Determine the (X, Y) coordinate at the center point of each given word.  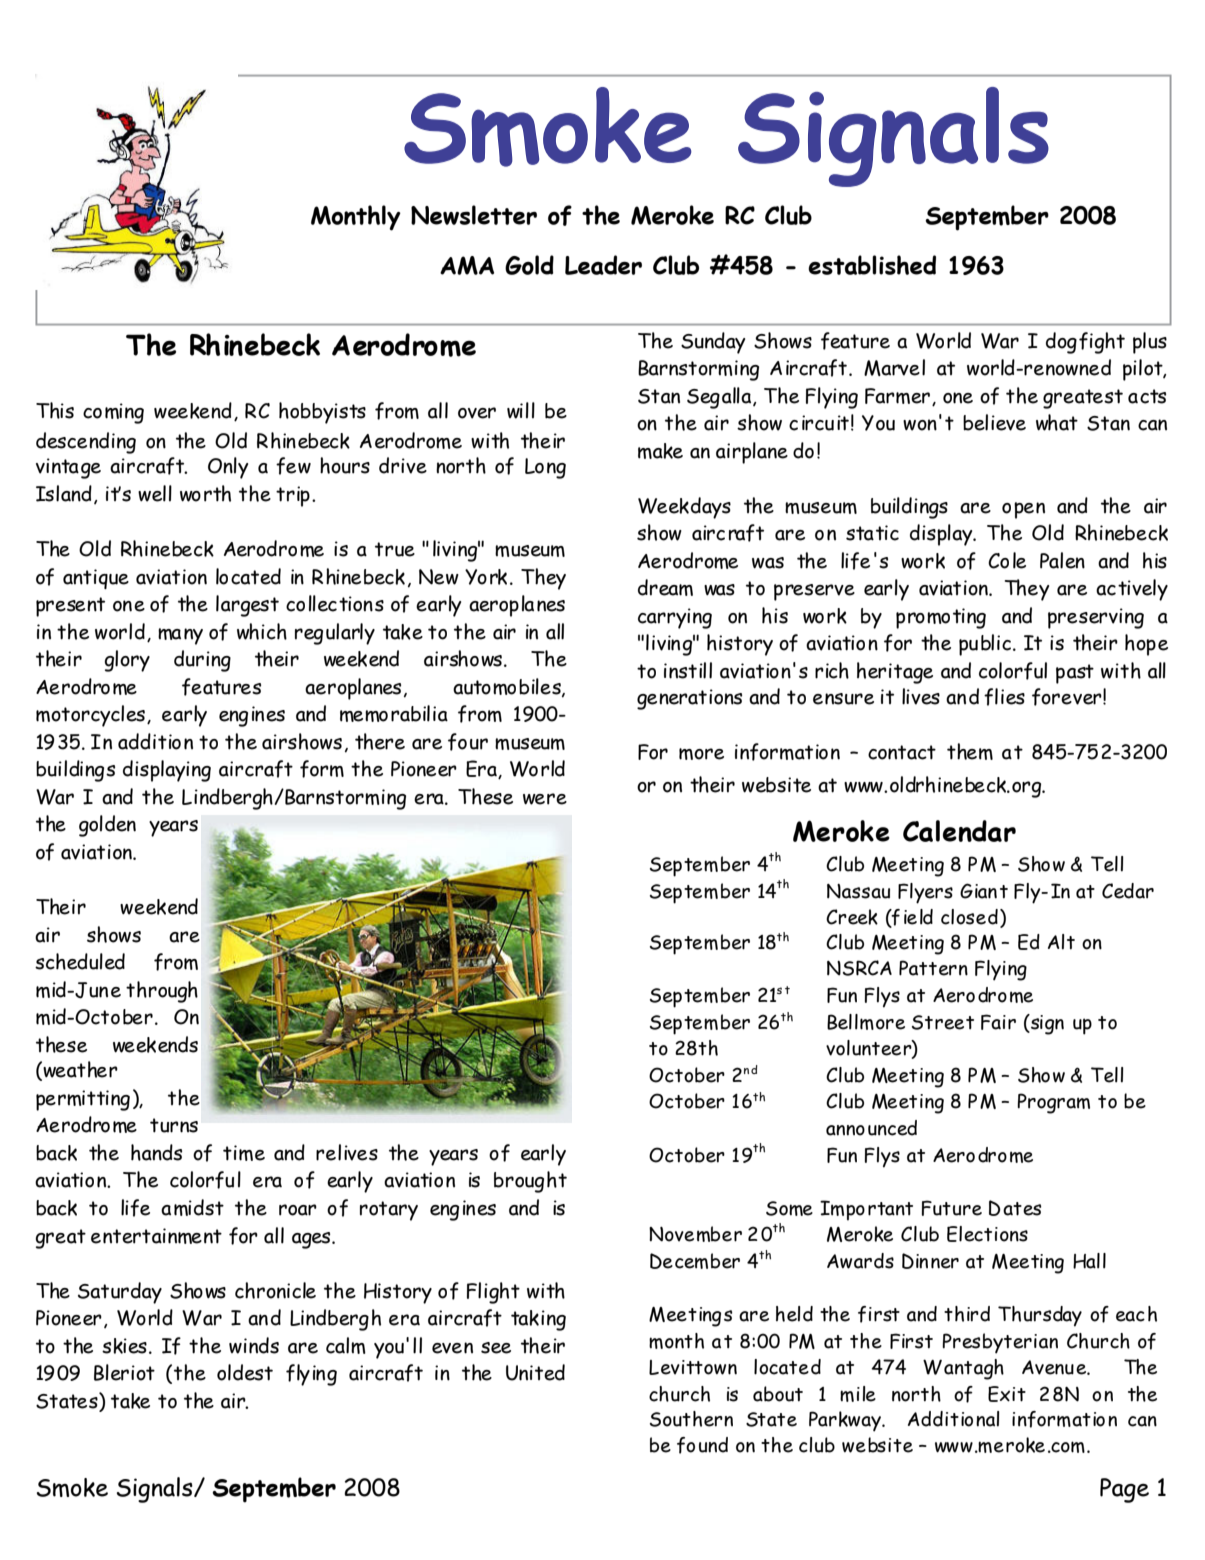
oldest (245, 1372)
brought (530, 1182)
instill (688, 670)
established (872, 265)
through (162, 992)
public (986, 645)
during (202, 661)
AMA (467, 265)
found (702, 1445)
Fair (998, 1022)
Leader (603, 265)
